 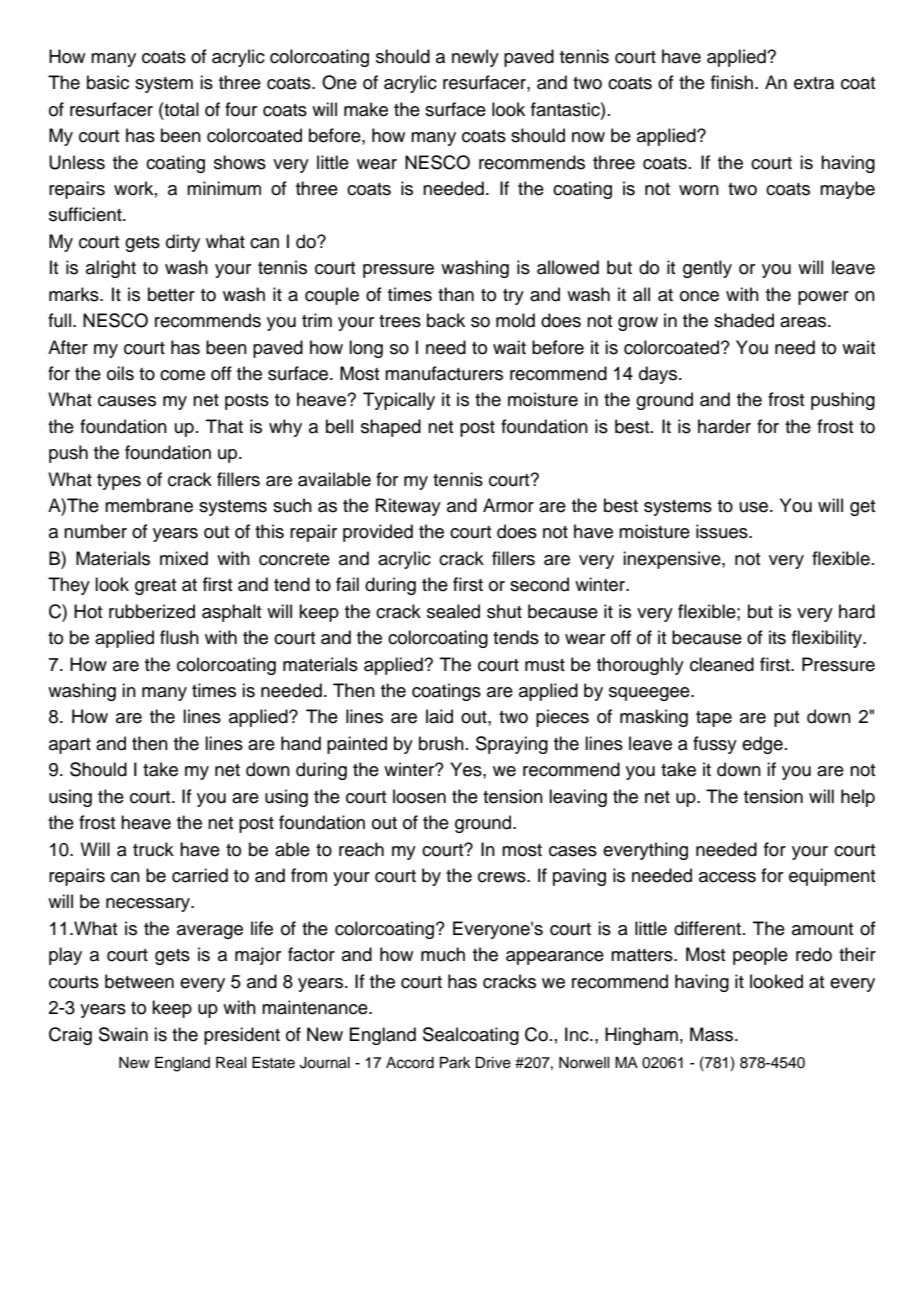 I want to click on issues, so click(x=723, y=531).
